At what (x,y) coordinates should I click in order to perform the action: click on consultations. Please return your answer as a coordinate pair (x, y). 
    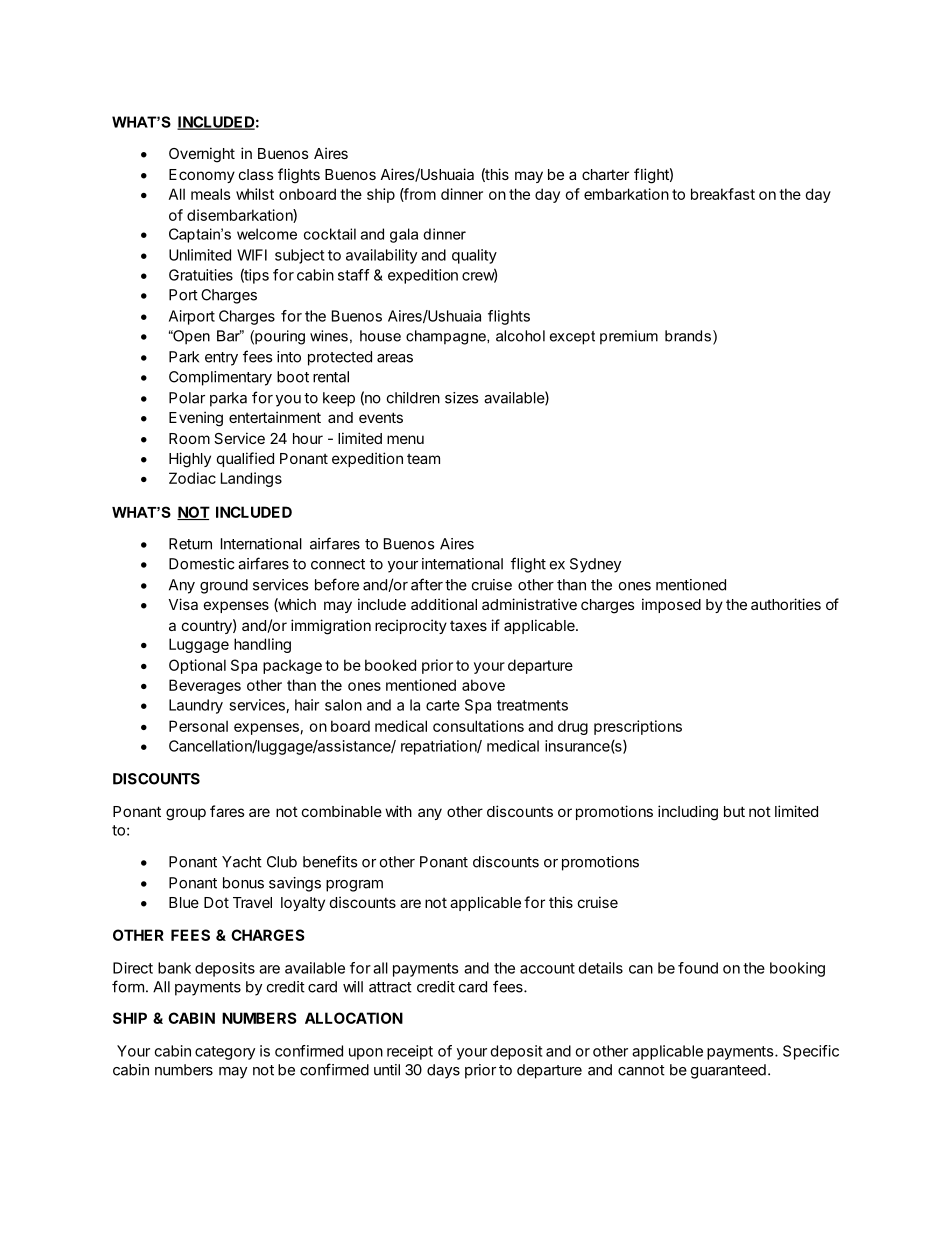
    Looking at the image, I should click on (478, 726).
